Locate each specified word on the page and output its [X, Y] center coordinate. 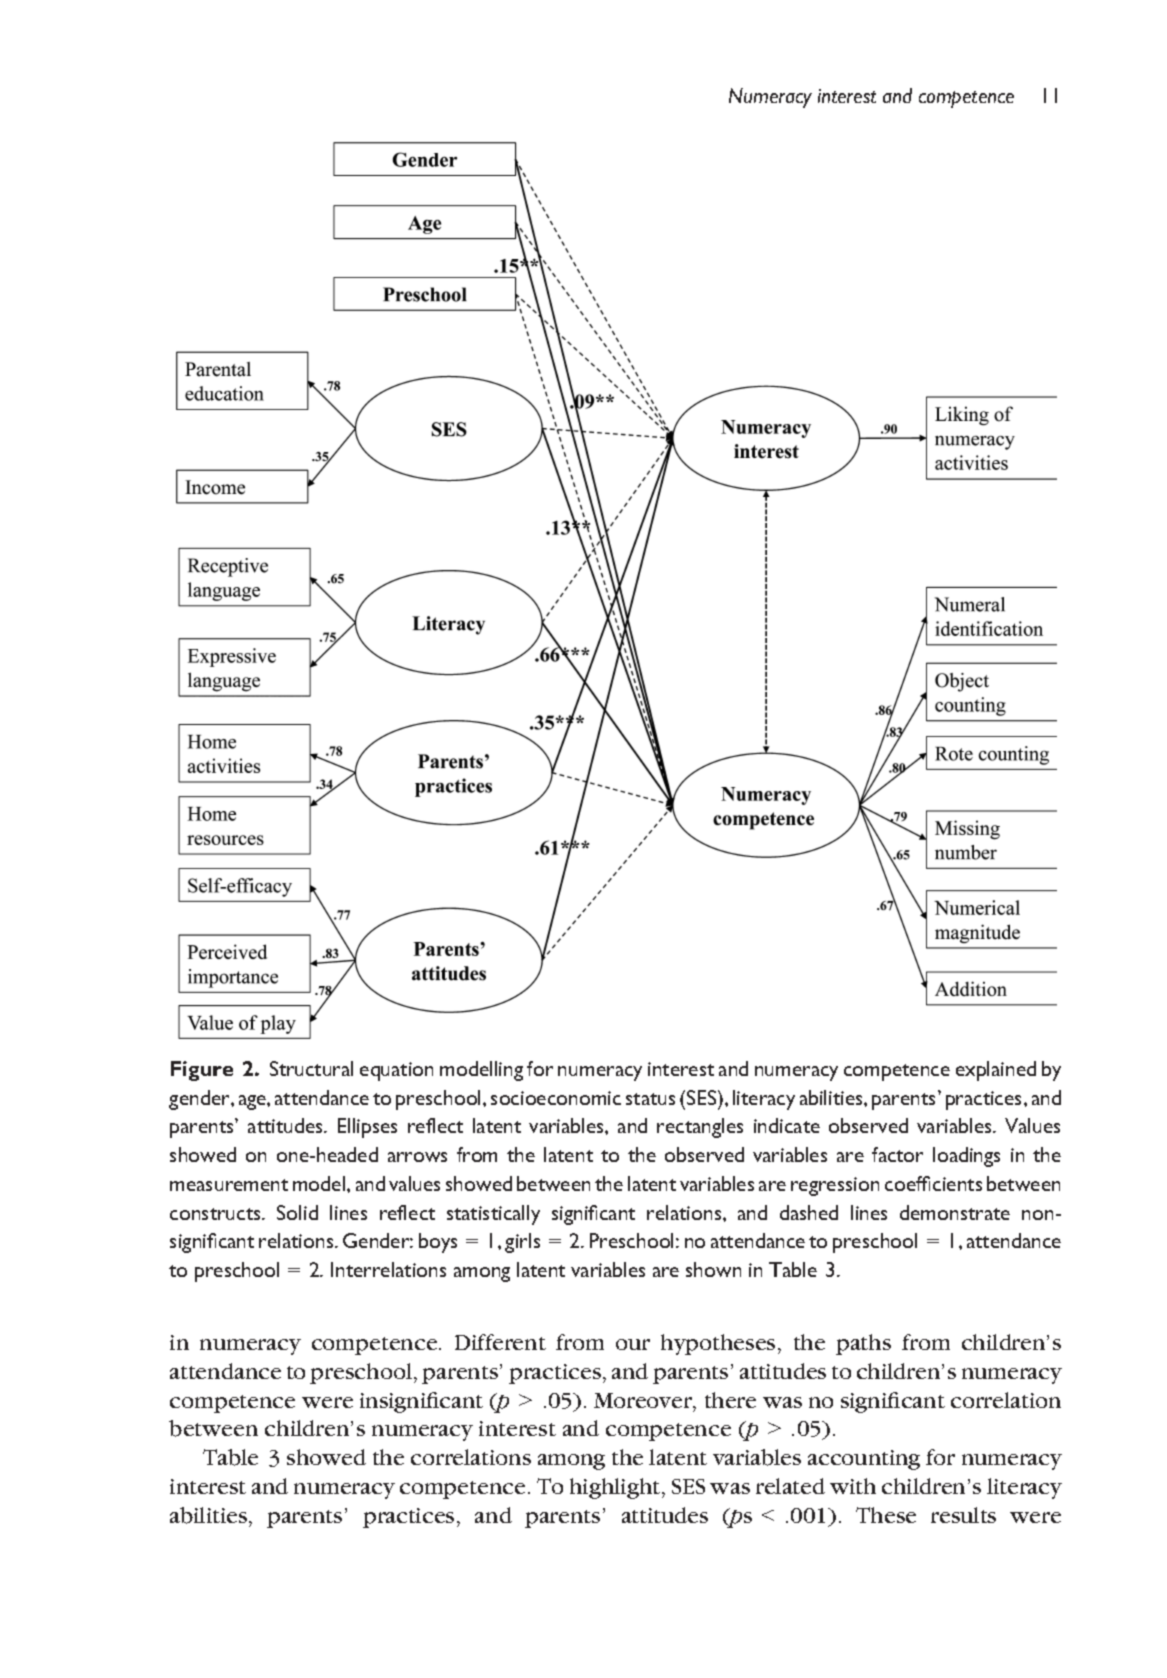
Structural [311, 1068]
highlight [616, 1488]
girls [522, 1243]
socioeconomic [556, 1098]
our [633, 1344]
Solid [297, 1212]
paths [863, 1344]
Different [500, 1342]
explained [996, 1071]
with [853, 1486]
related [790, 1486]
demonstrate [955, 1212]
